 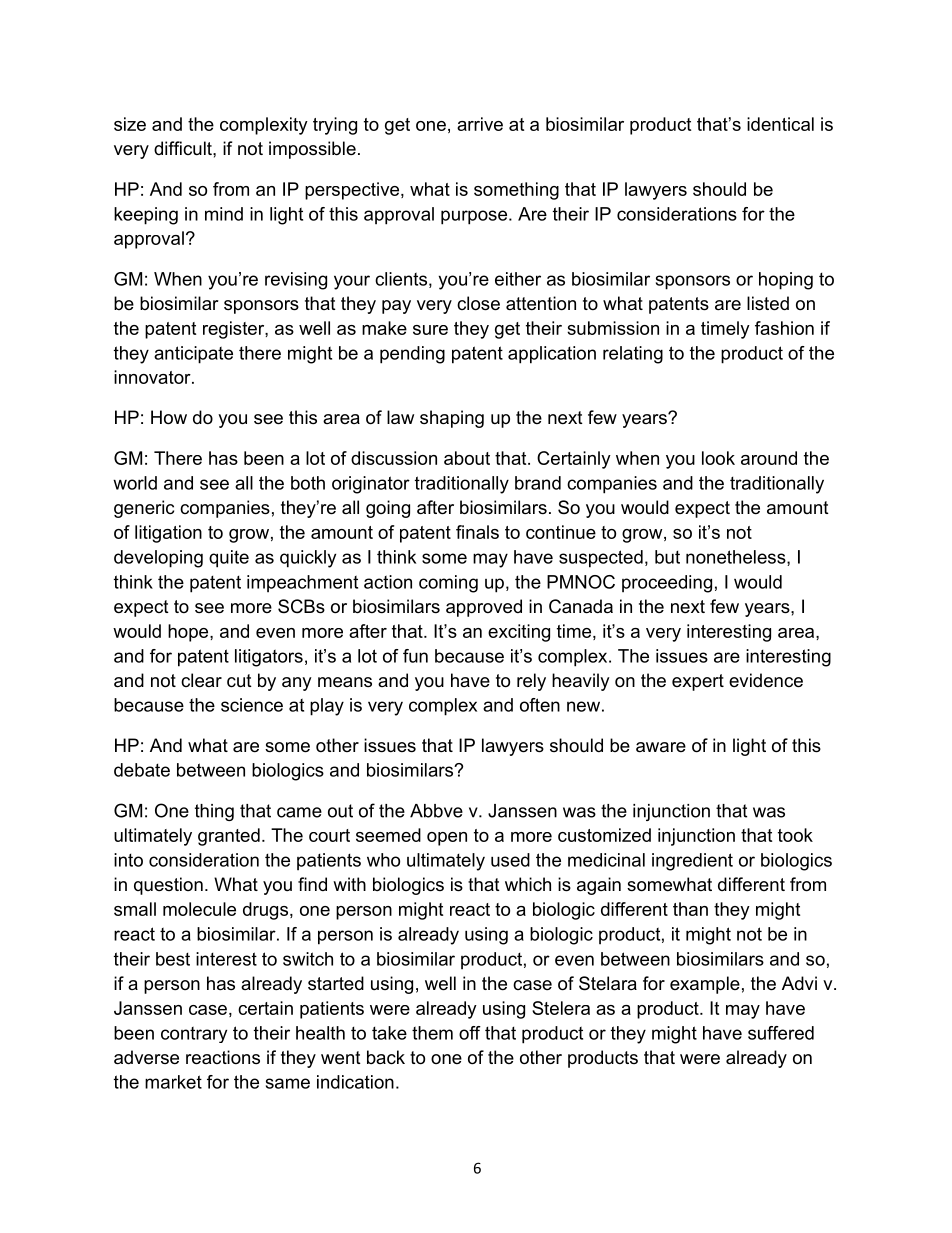 What do you see at coordinates (484, 608) in the screenshot?
I see `approved` at bounding box center [484, 608].
